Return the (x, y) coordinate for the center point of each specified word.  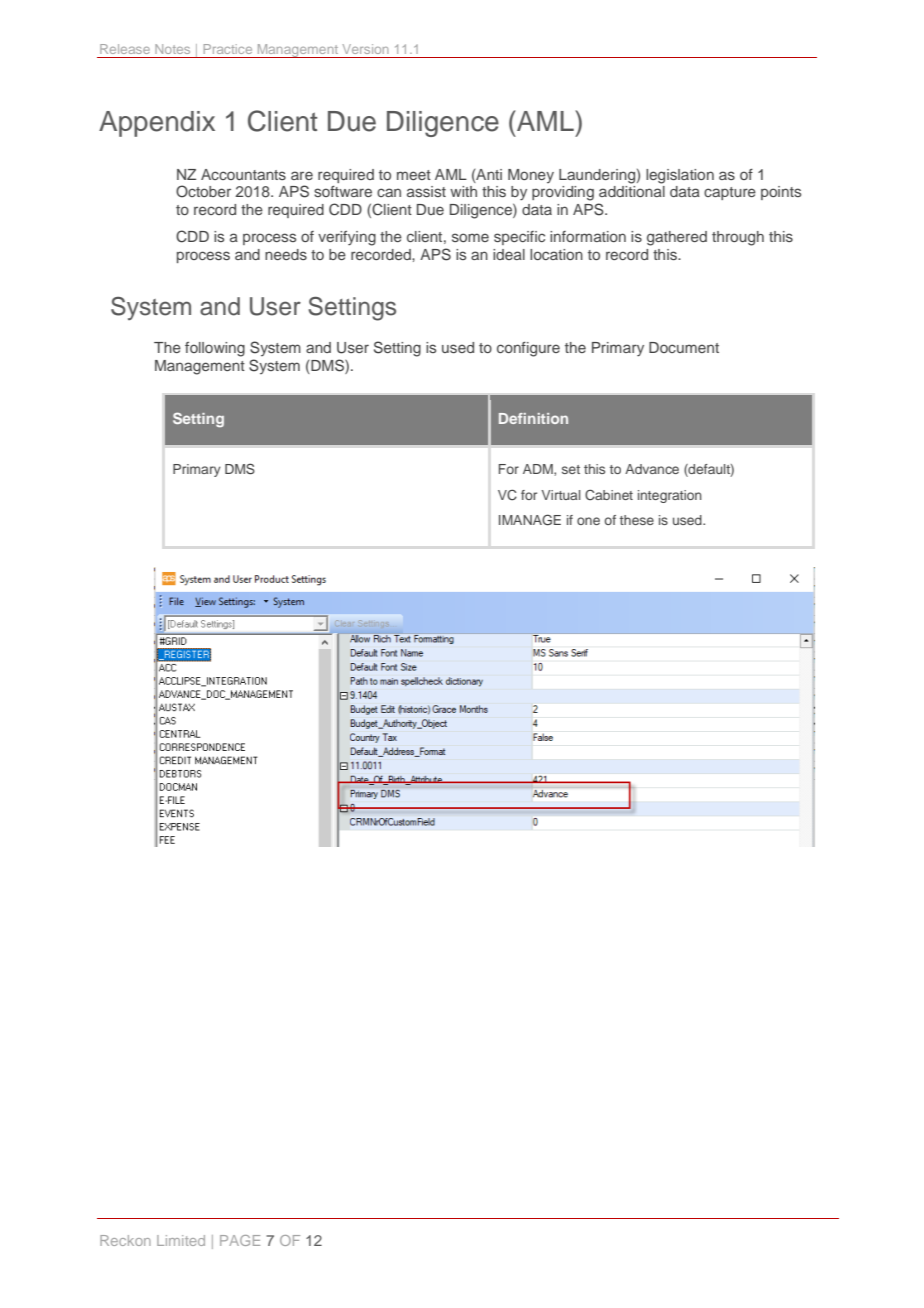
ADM (539, 470)
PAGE (240, 1240)
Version (365, 49)
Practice (228, 49)
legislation (680, 176)
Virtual (561, 495)
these (637, 520)
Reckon (125, 1240)
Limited (181, 1240)
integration (670, 496)
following (215, 349)
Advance (652, 469)
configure (528, 349)
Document (684, 347)
